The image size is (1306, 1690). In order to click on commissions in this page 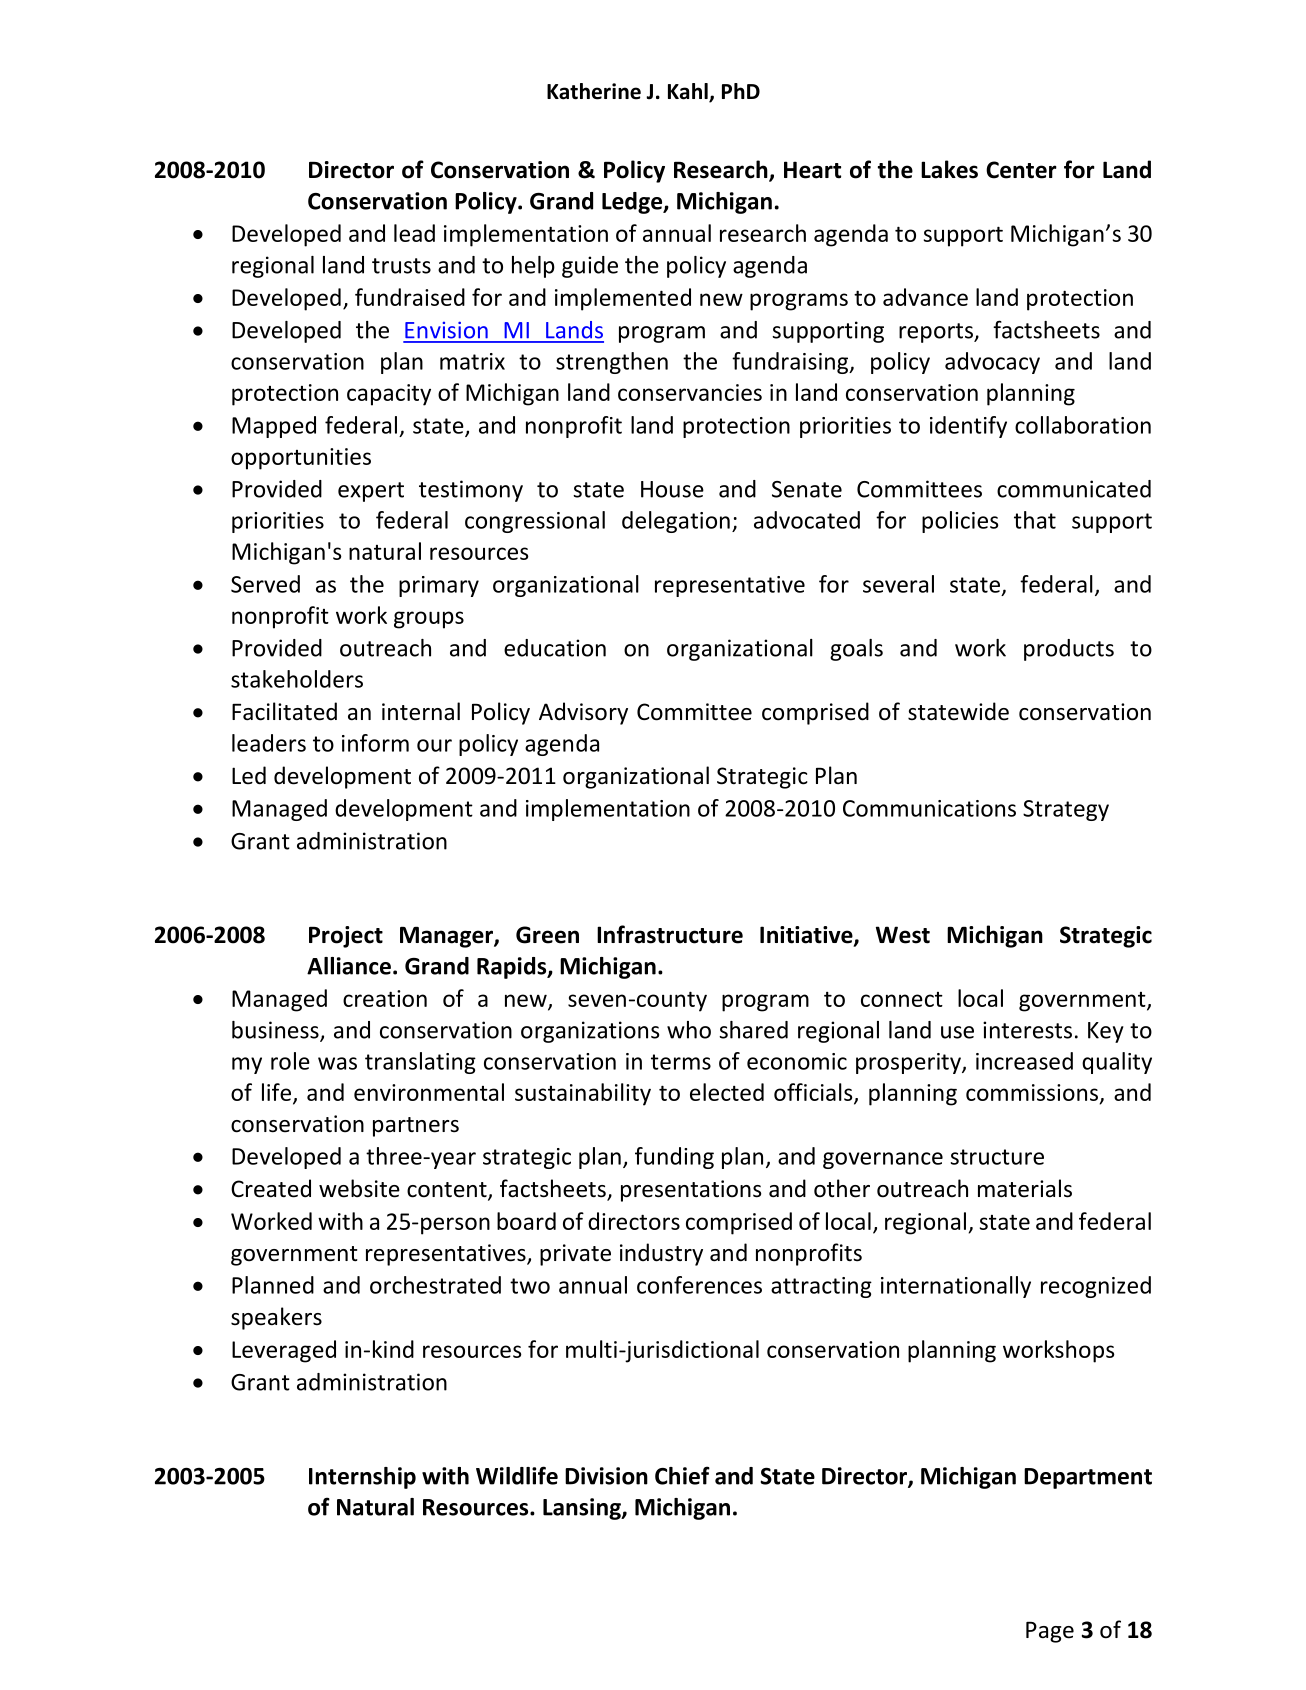, I will do `click(1033, 1093)`.
